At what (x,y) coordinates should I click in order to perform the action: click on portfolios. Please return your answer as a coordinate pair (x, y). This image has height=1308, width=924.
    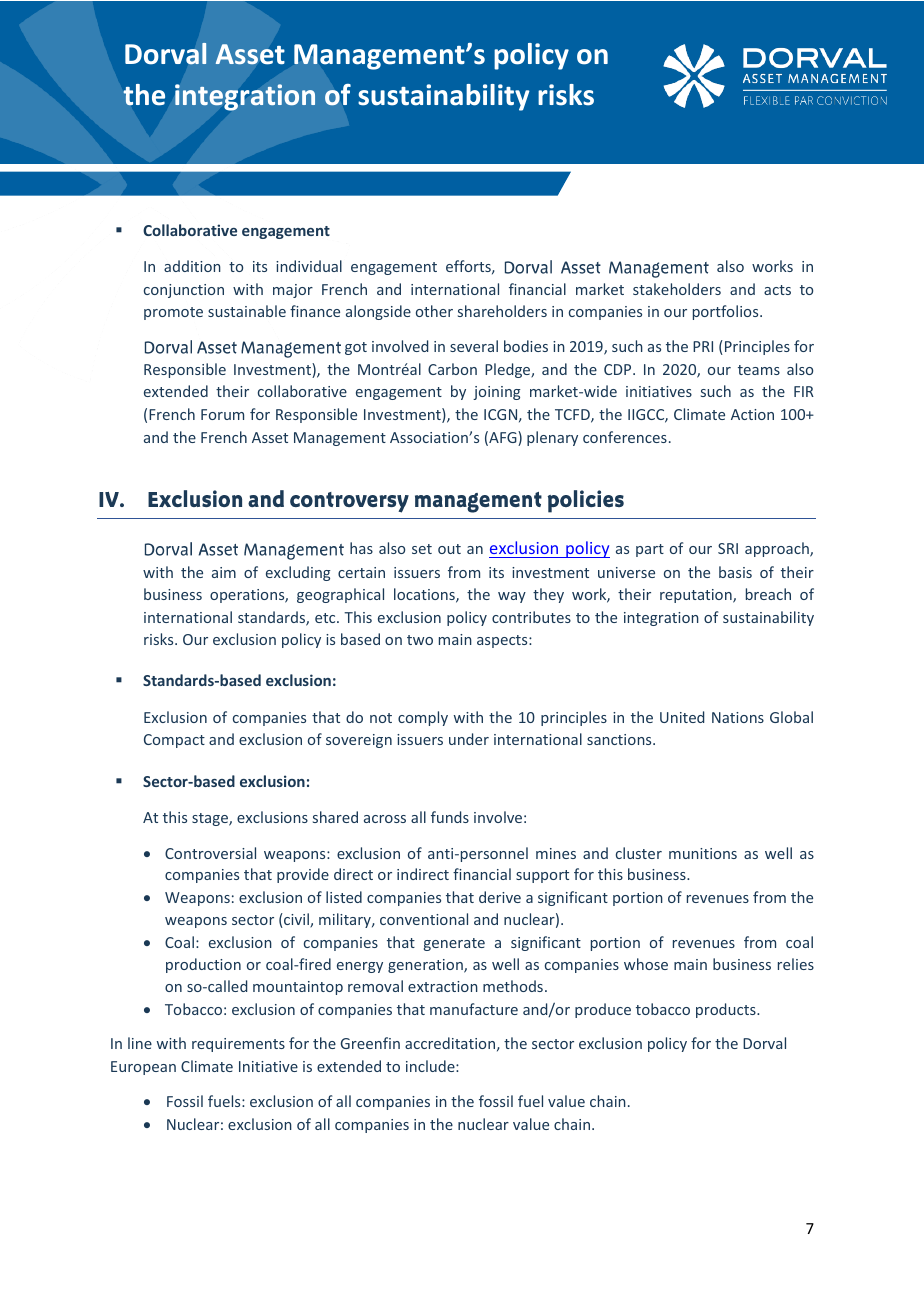
    Looking at the image, I should click on (727, 312).
